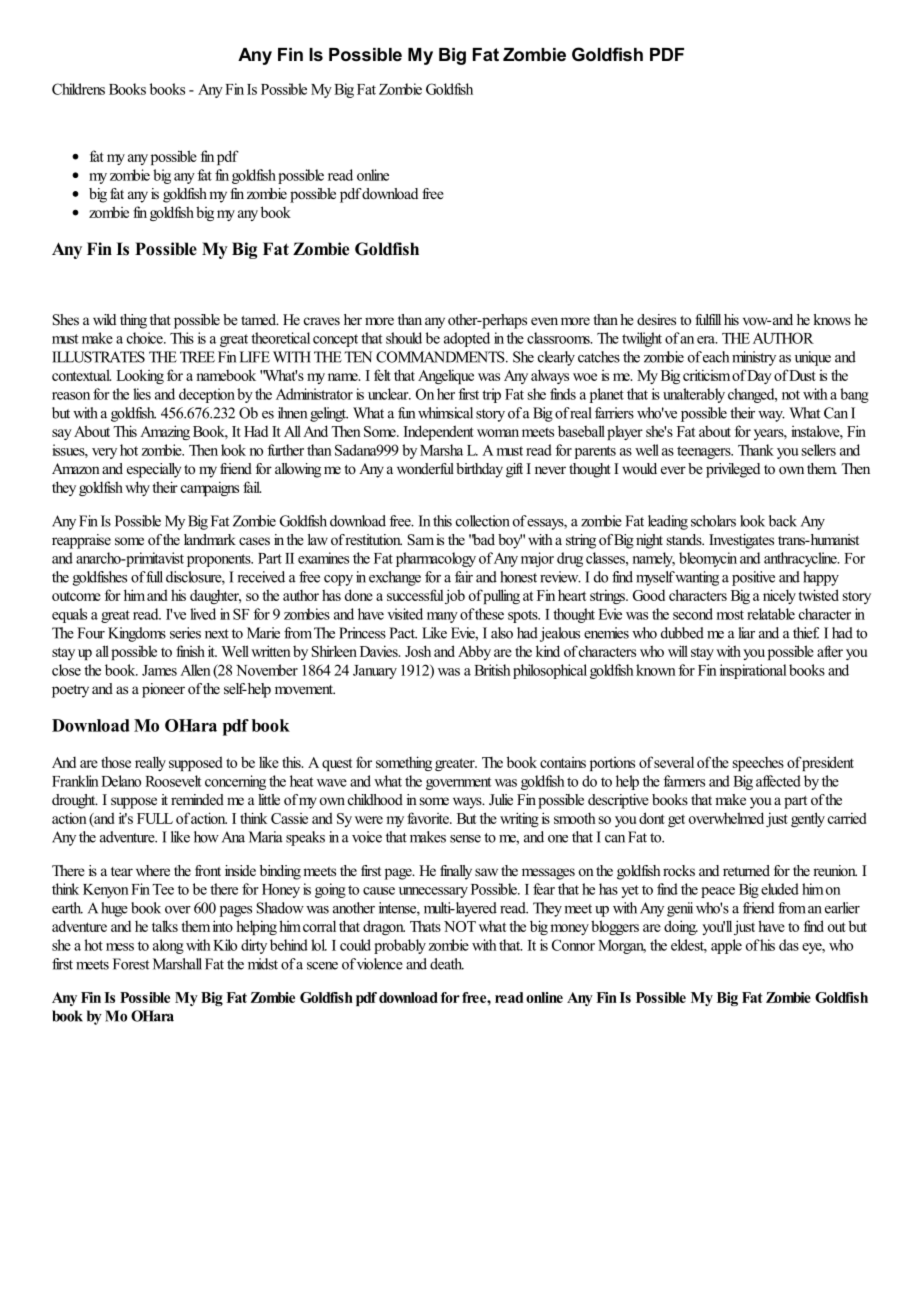 Image resolution: width=924 pixels, height=1308 pixels. Describe the element at coordinates (491, 395) in the screenshot. I see `trip` at that location.
